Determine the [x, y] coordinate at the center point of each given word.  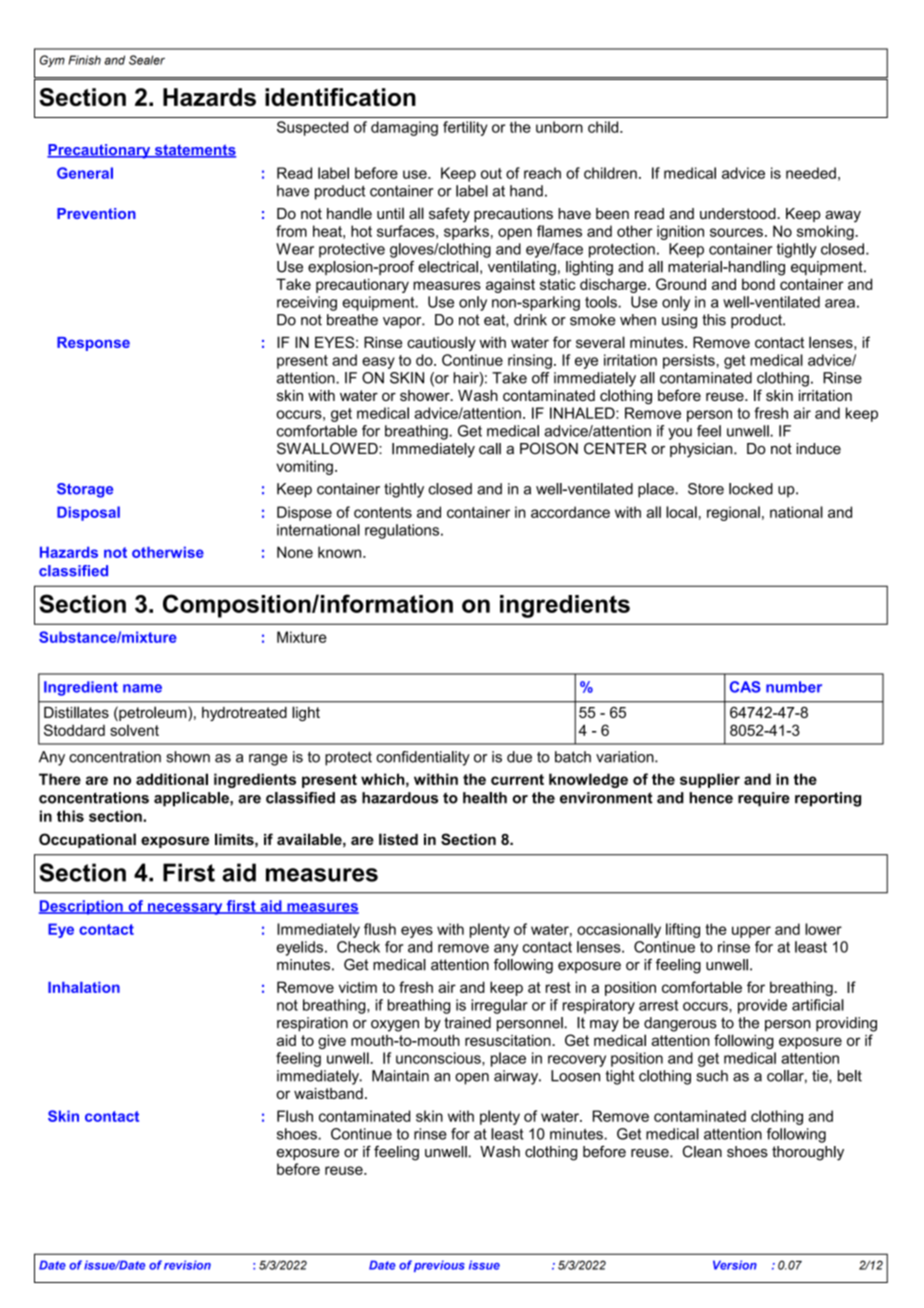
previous [439, 1266]
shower [426, 395]
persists [689, 361]
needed [811, 173]
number [794, 687]
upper [751, 932]
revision [187, 1265]
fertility [465, 128]
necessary [185, 909]
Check [358, 947]
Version [735, 1265]
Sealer [147, 60]
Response [93, 344]
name [142, 688]
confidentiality [423, 758]
